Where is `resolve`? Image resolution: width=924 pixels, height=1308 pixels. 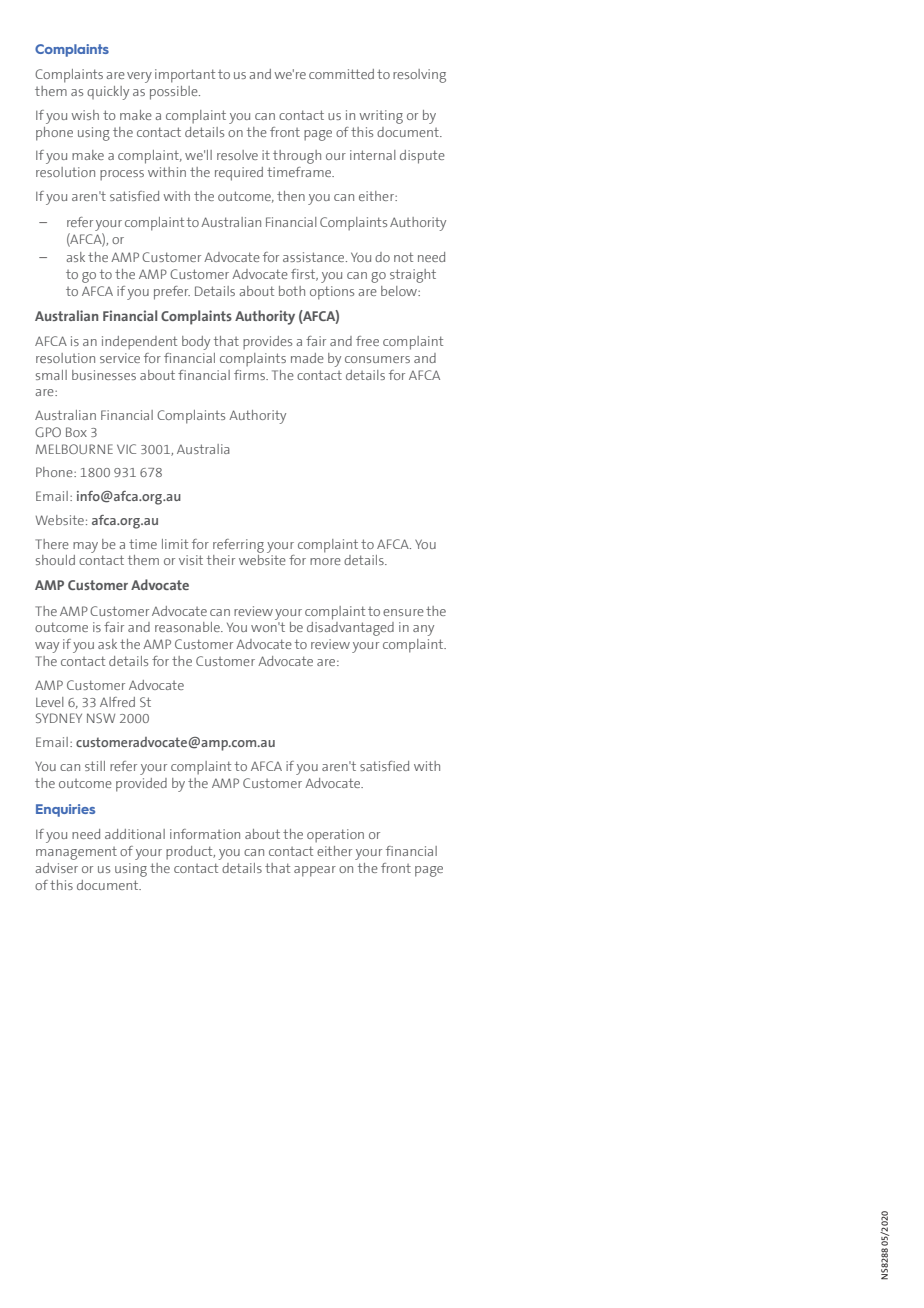
resolve is located at coordinates (237, 155).
